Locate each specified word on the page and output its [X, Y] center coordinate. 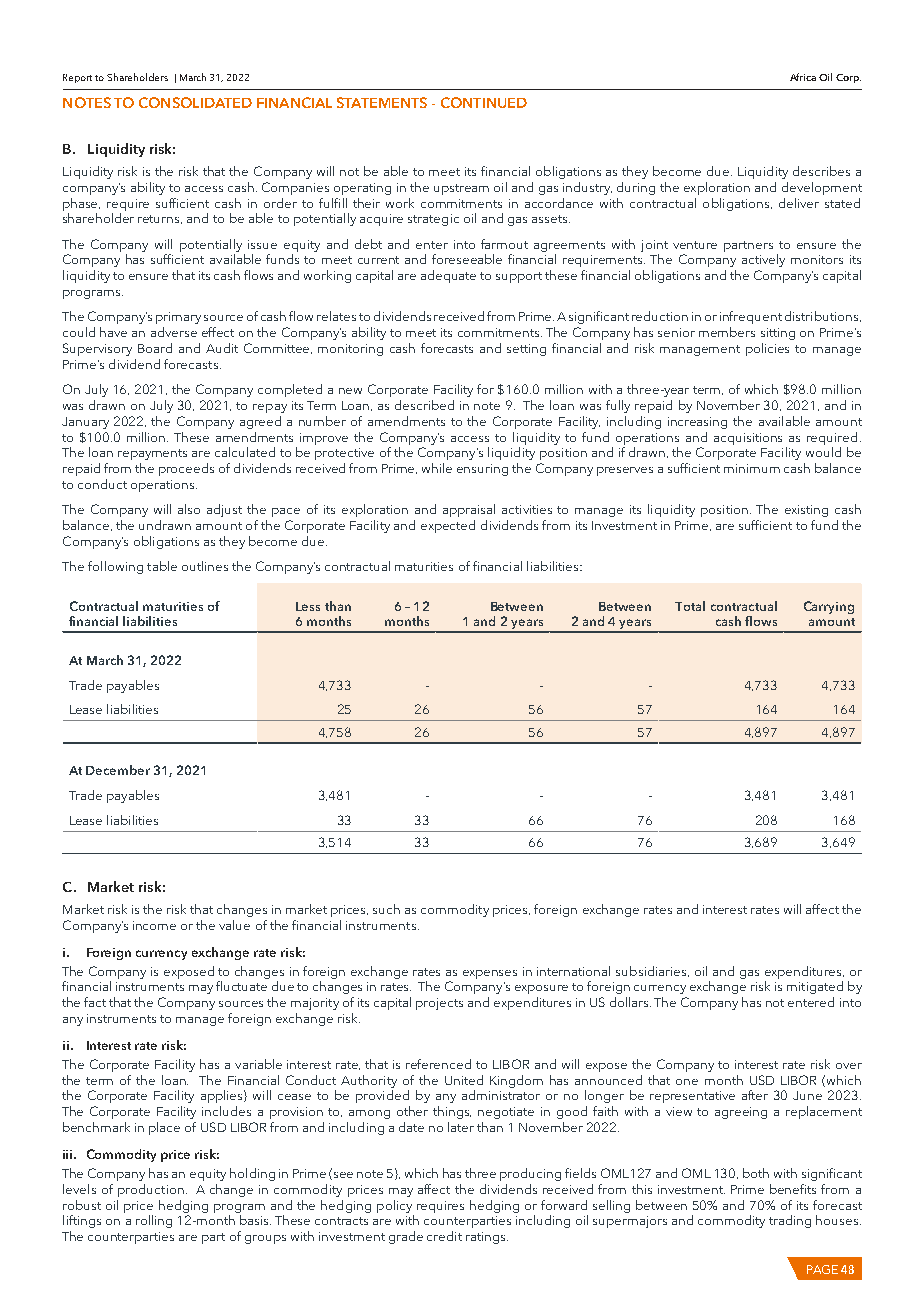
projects [439, 1004]
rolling [154, 1221]
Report [77, 78]
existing [806, 511]
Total [690, 606]
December [118, 770]
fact [95, 1002]
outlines [205, 566]
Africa [803, 77]
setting [526, 350]
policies [767, 349]
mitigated [815, 987]
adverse [174, 332]
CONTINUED [484, 102]
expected [448, 526]
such [386, 909]
